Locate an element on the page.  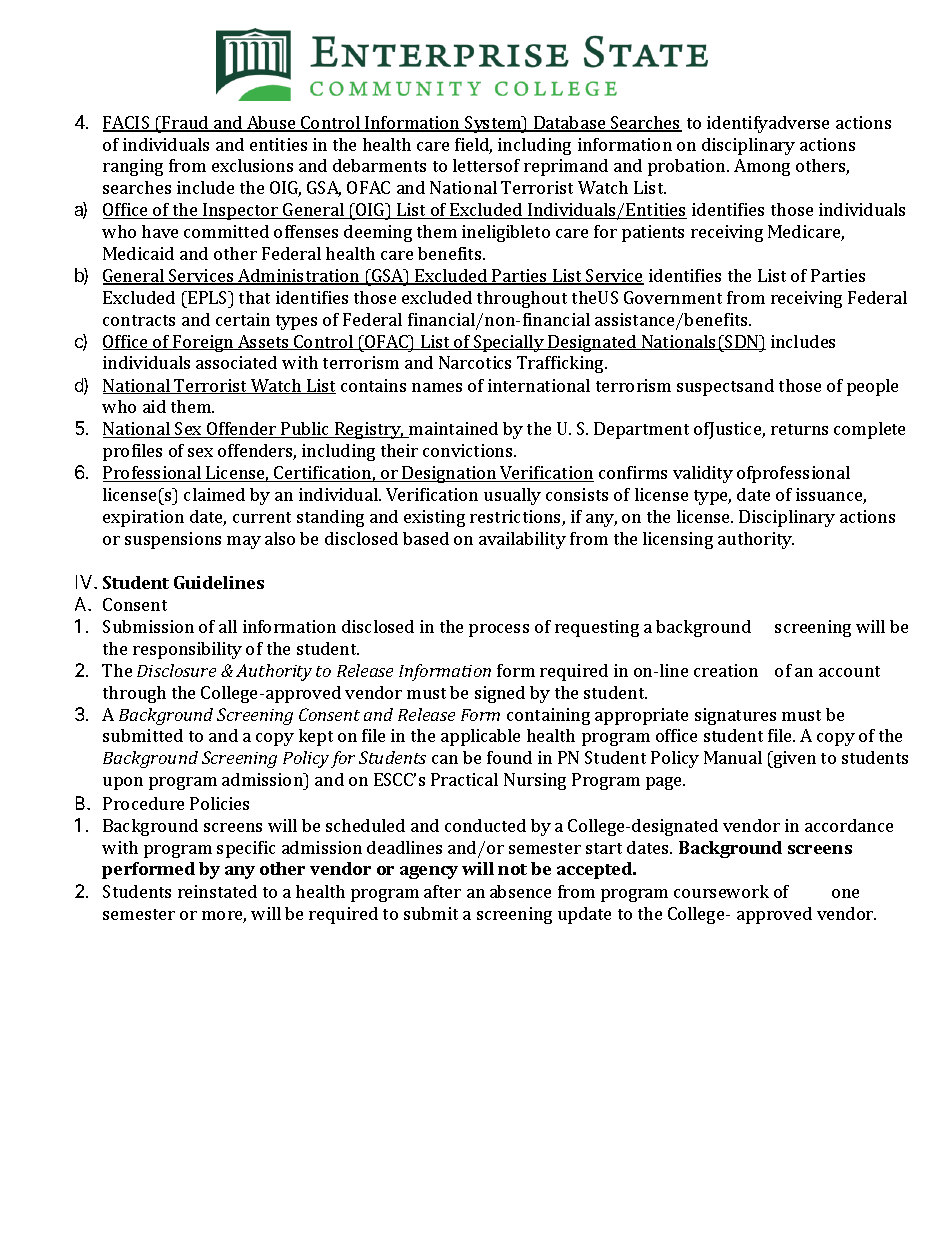
reprimand is located at coordinates (566, 167).
